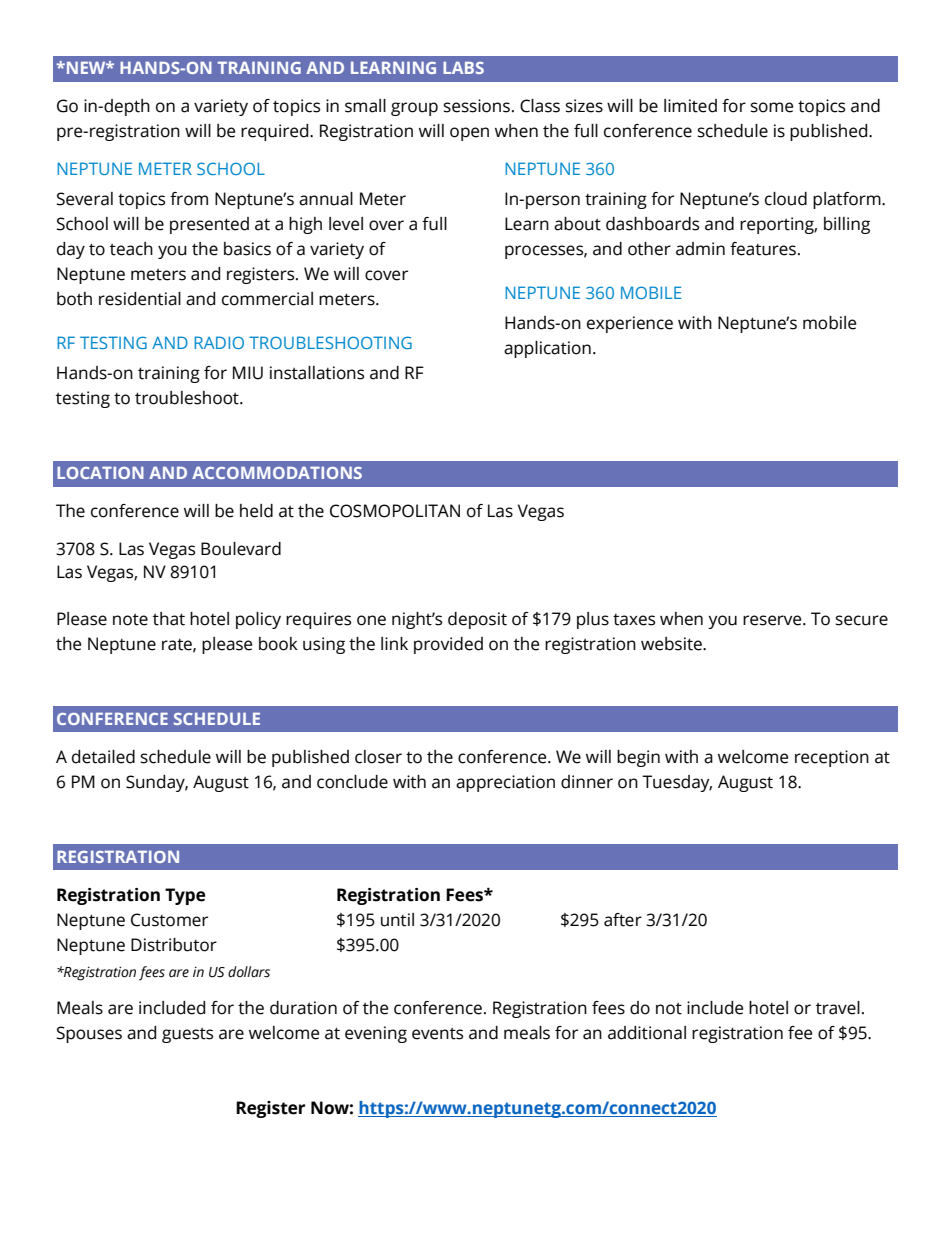 The image size is (952, 1233). I want to click on residential, so click(140, 299).
